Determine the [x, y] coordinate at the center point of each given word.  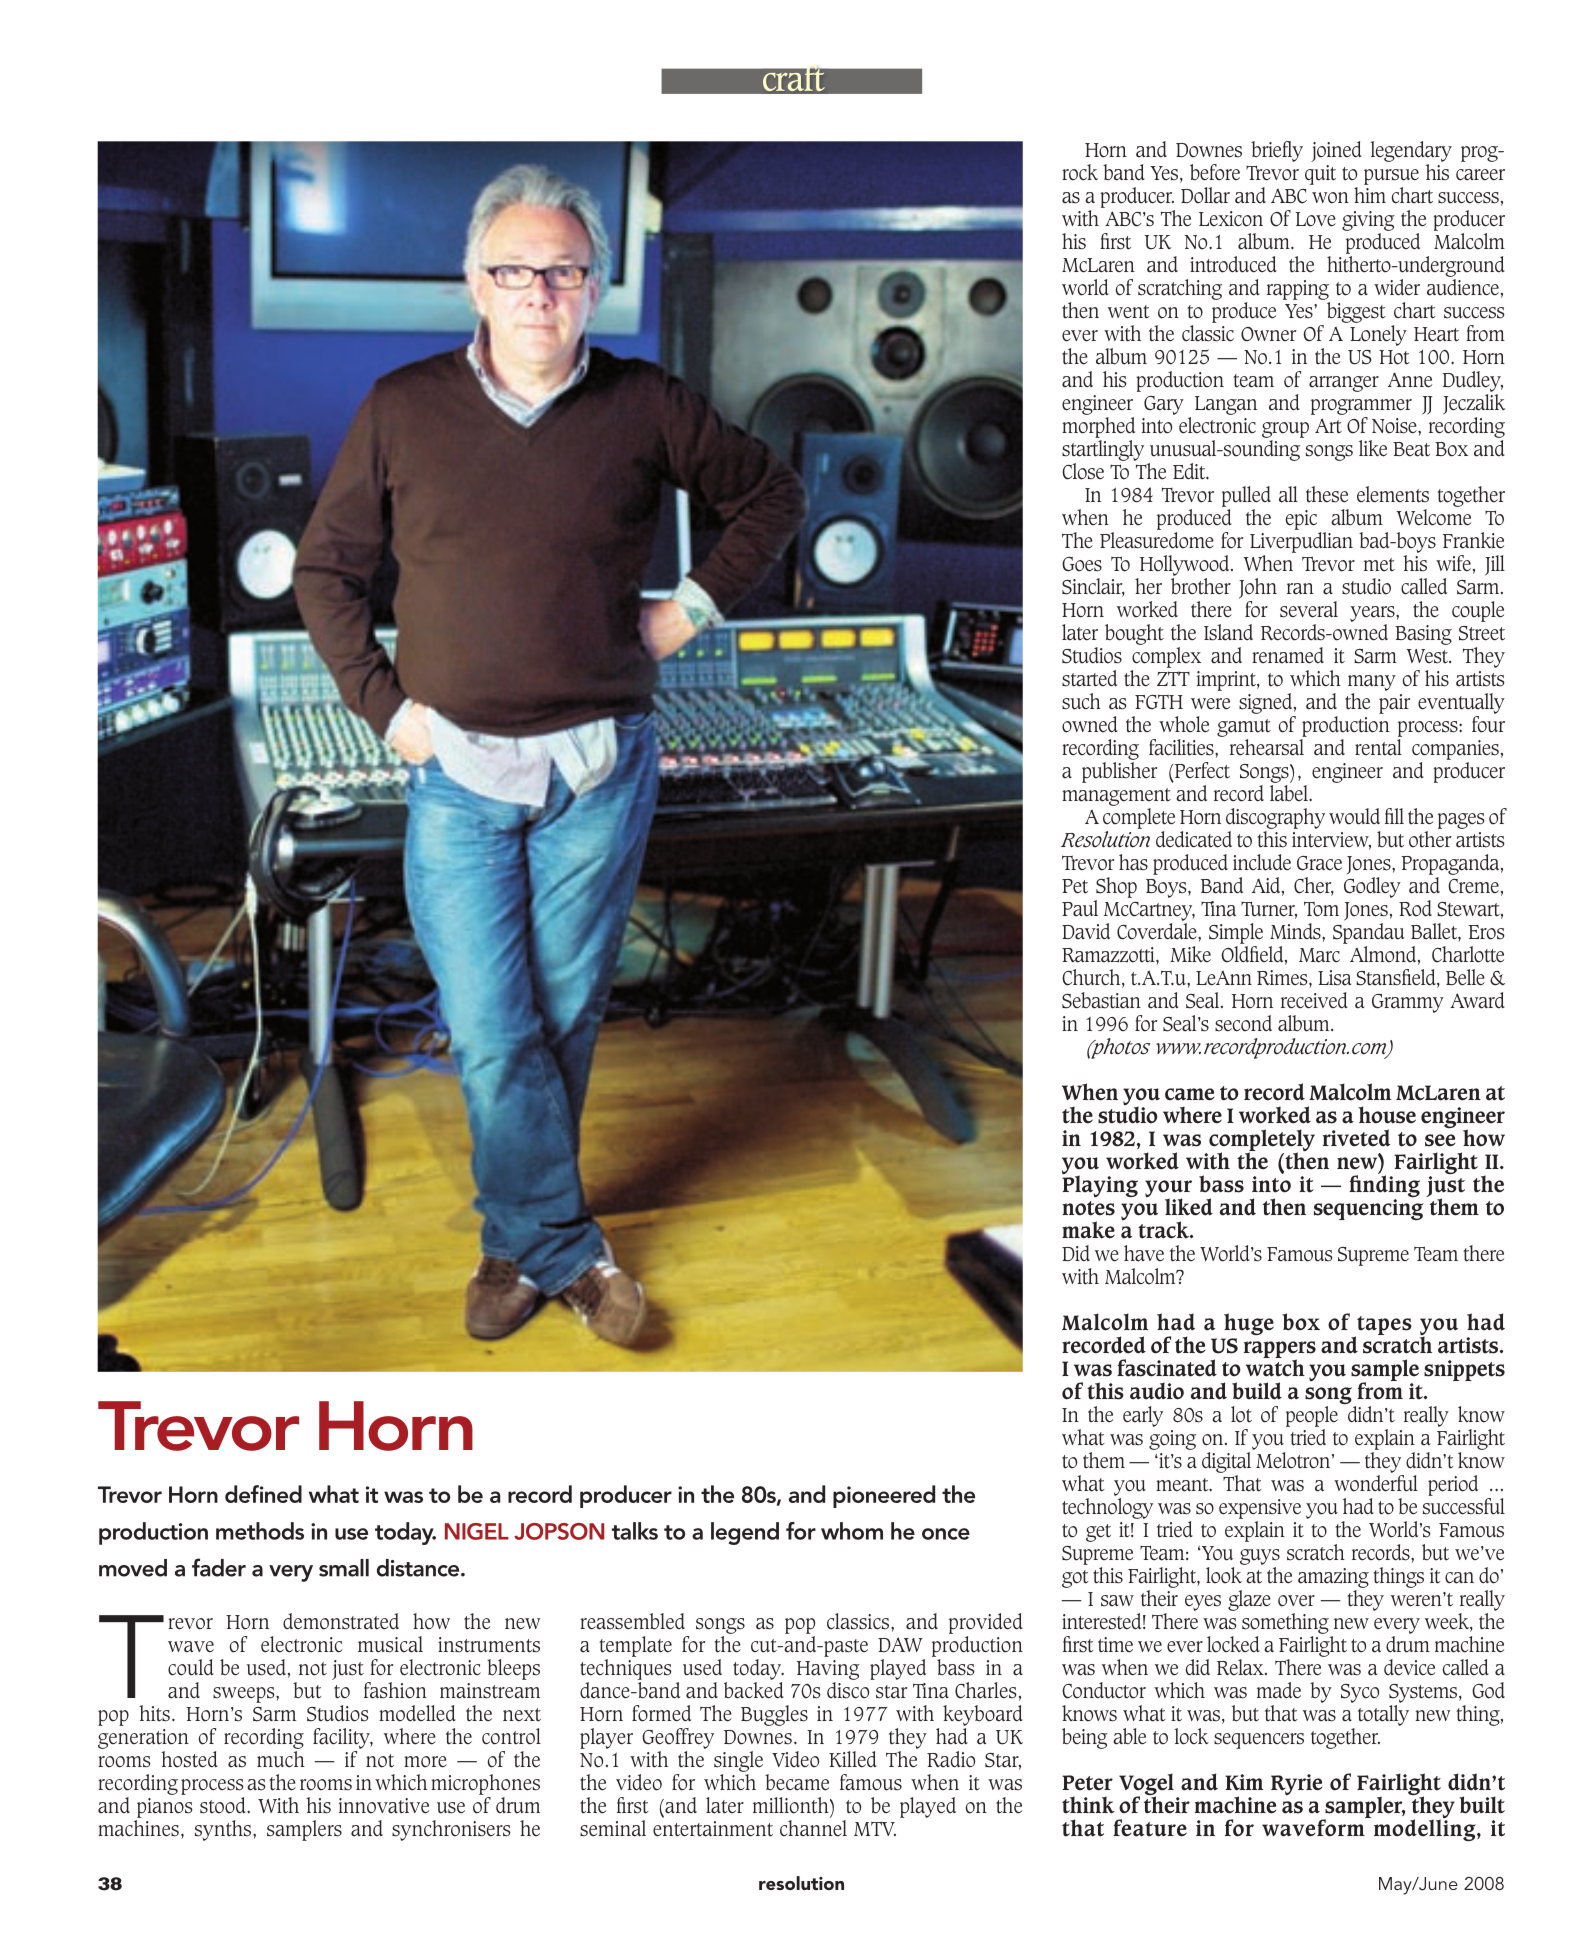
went [1129, 312]
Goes [1082, 564]
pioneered [884, 1496]
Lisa [1334, 978]
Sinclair [1093, 587]
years [1373, 614]
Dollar [1205, 195]
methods [260, 1531]
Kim [1244, 1782]
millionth [792, 1805]
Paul [1080, 908]
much [281, 1759]
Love [1315, 219]
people [1312, 1416]
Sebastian [1101, 1000]
